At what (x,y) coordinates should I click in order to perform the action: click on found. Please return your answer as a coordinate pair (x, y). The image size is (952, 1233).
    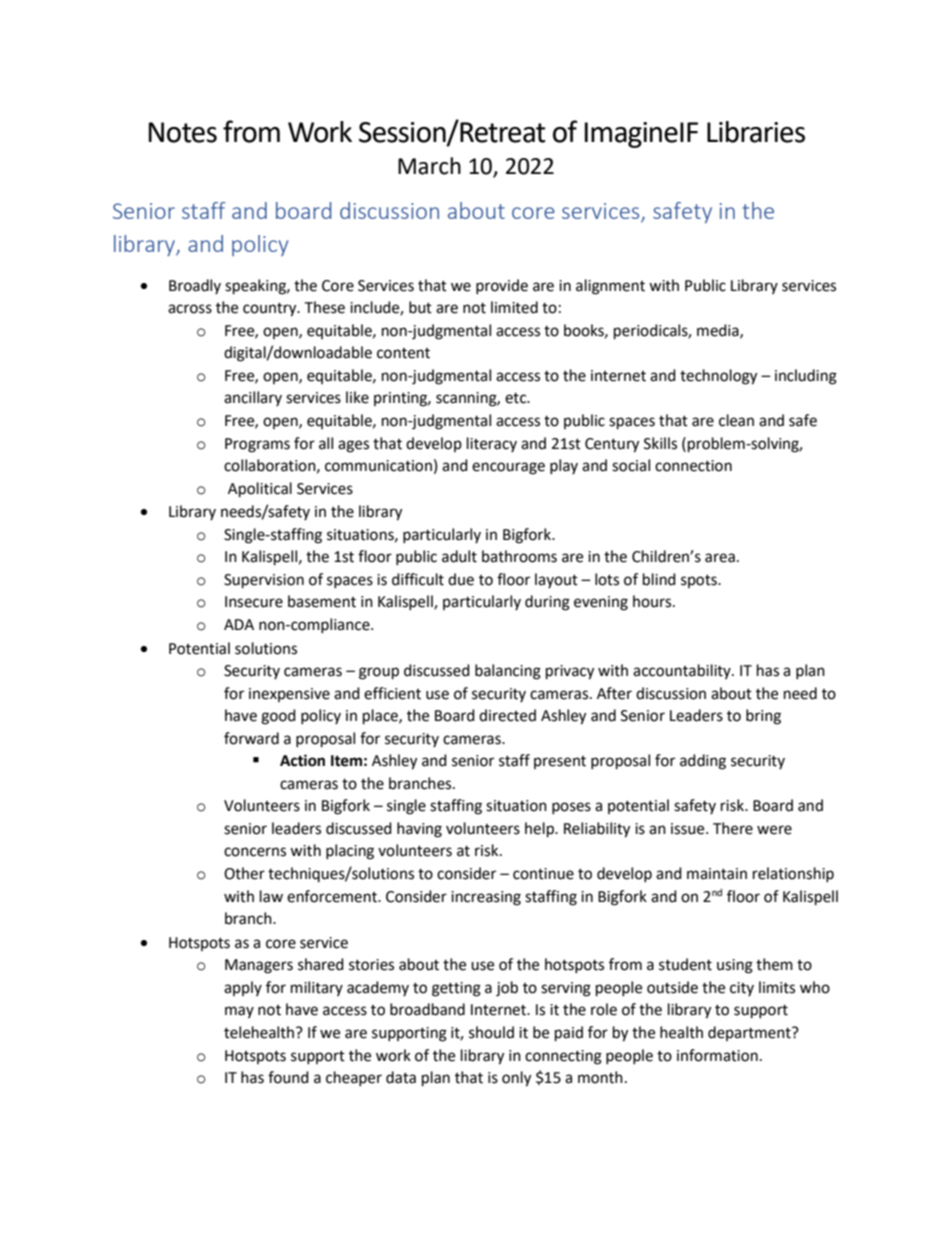
    Looking at the image, I should click on (288, 1077).
